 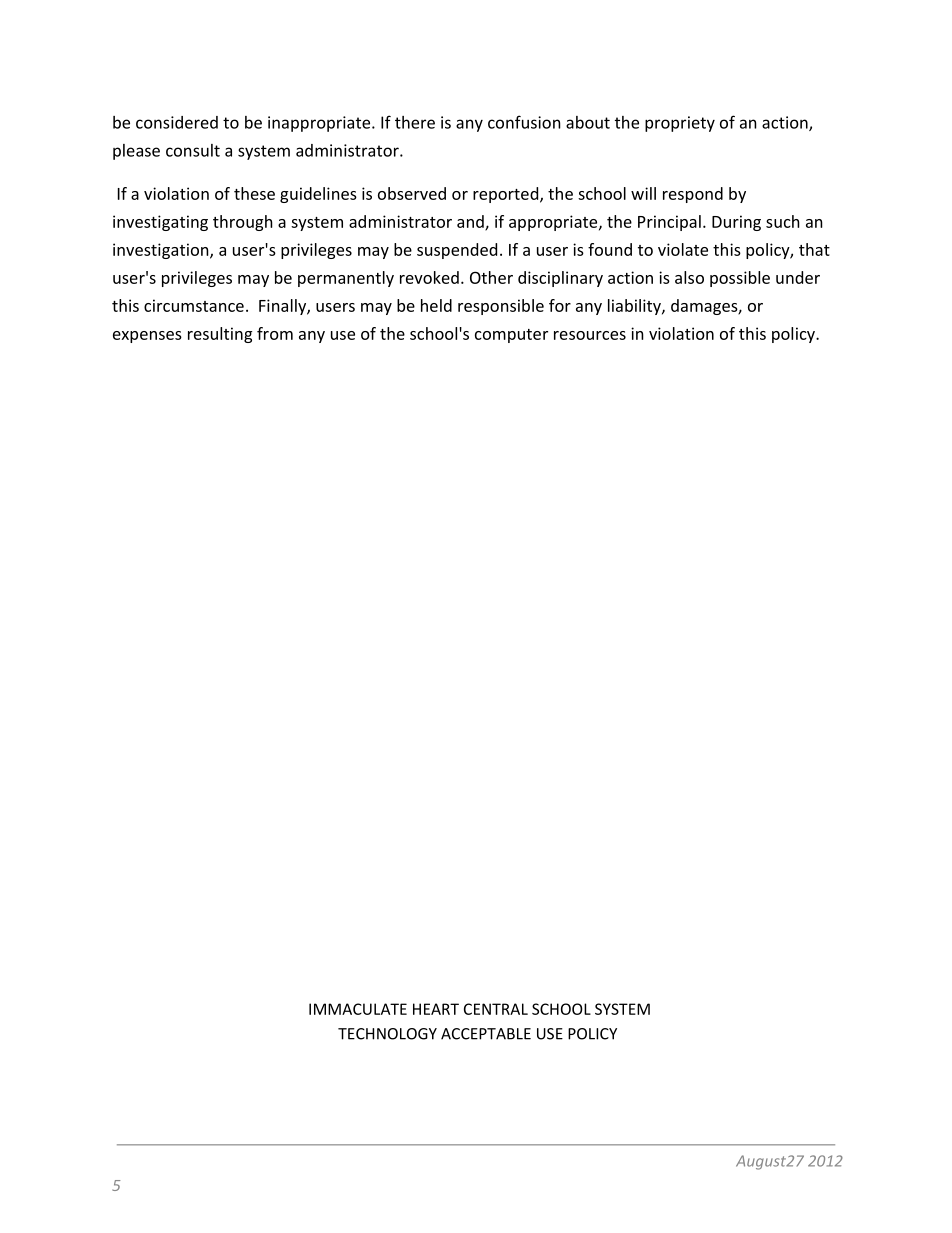 What do you see at coordinates (511, 336) in the screenshot?
I see `computer` at bounding box center [511, 336].
